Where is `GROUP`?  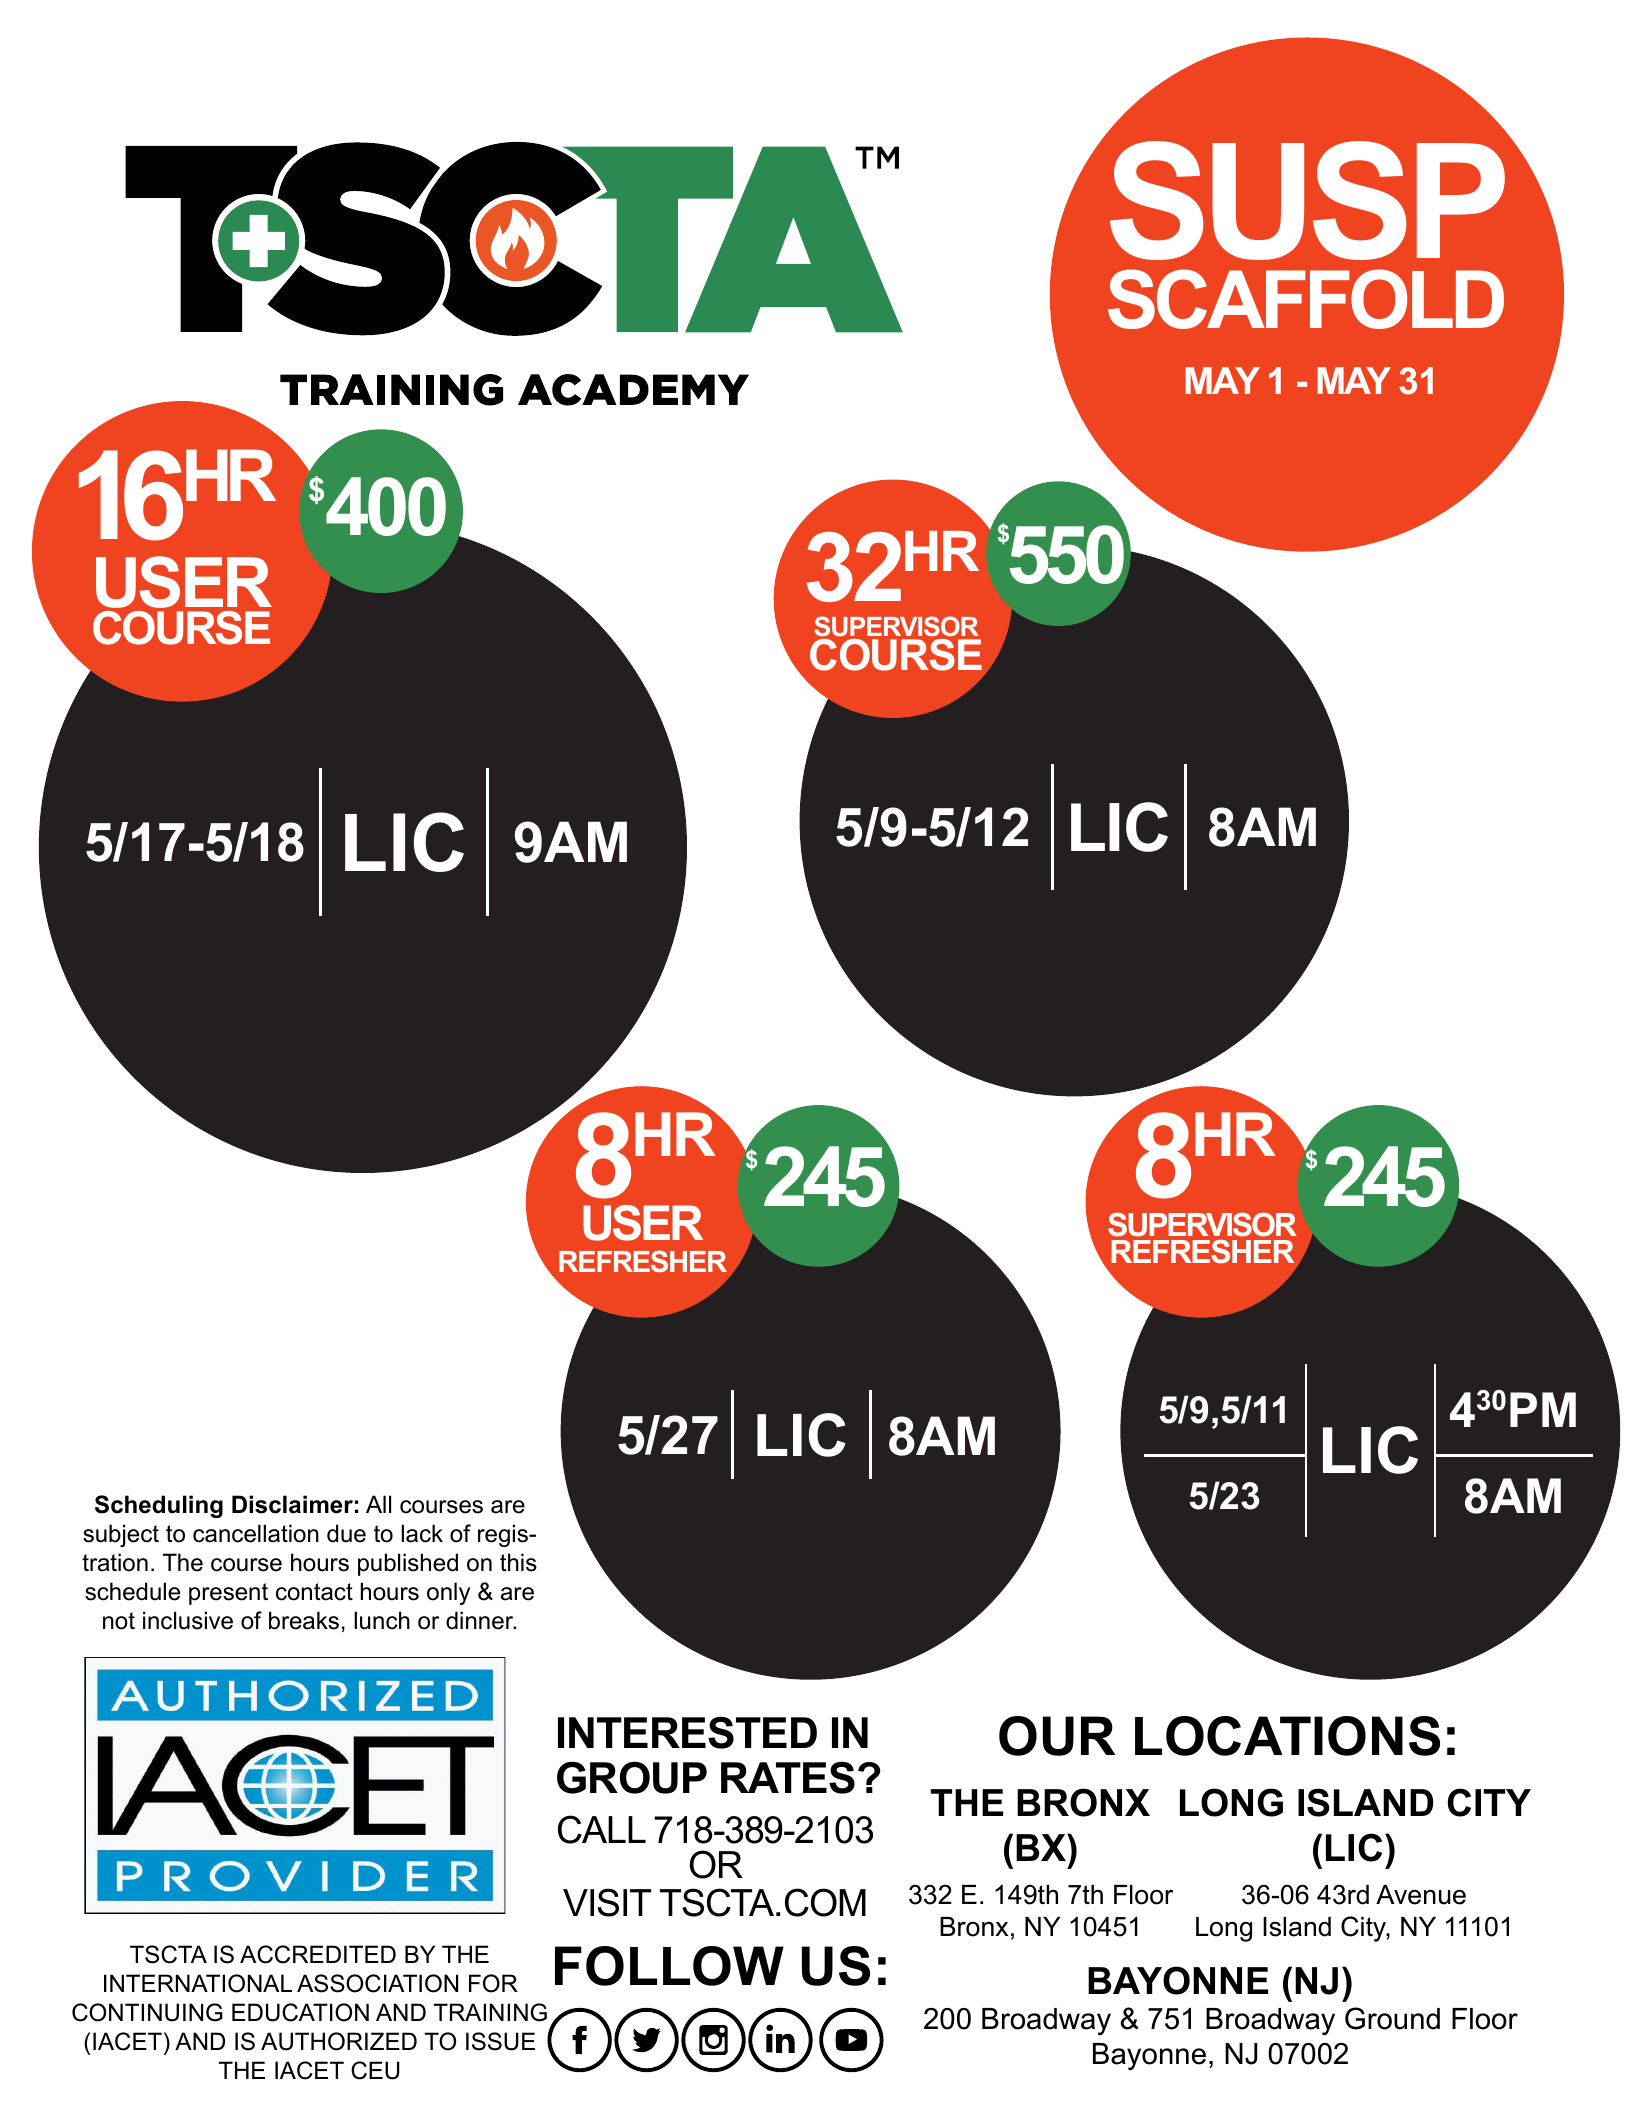
GROUP is located at coordinates (632, 1778).
